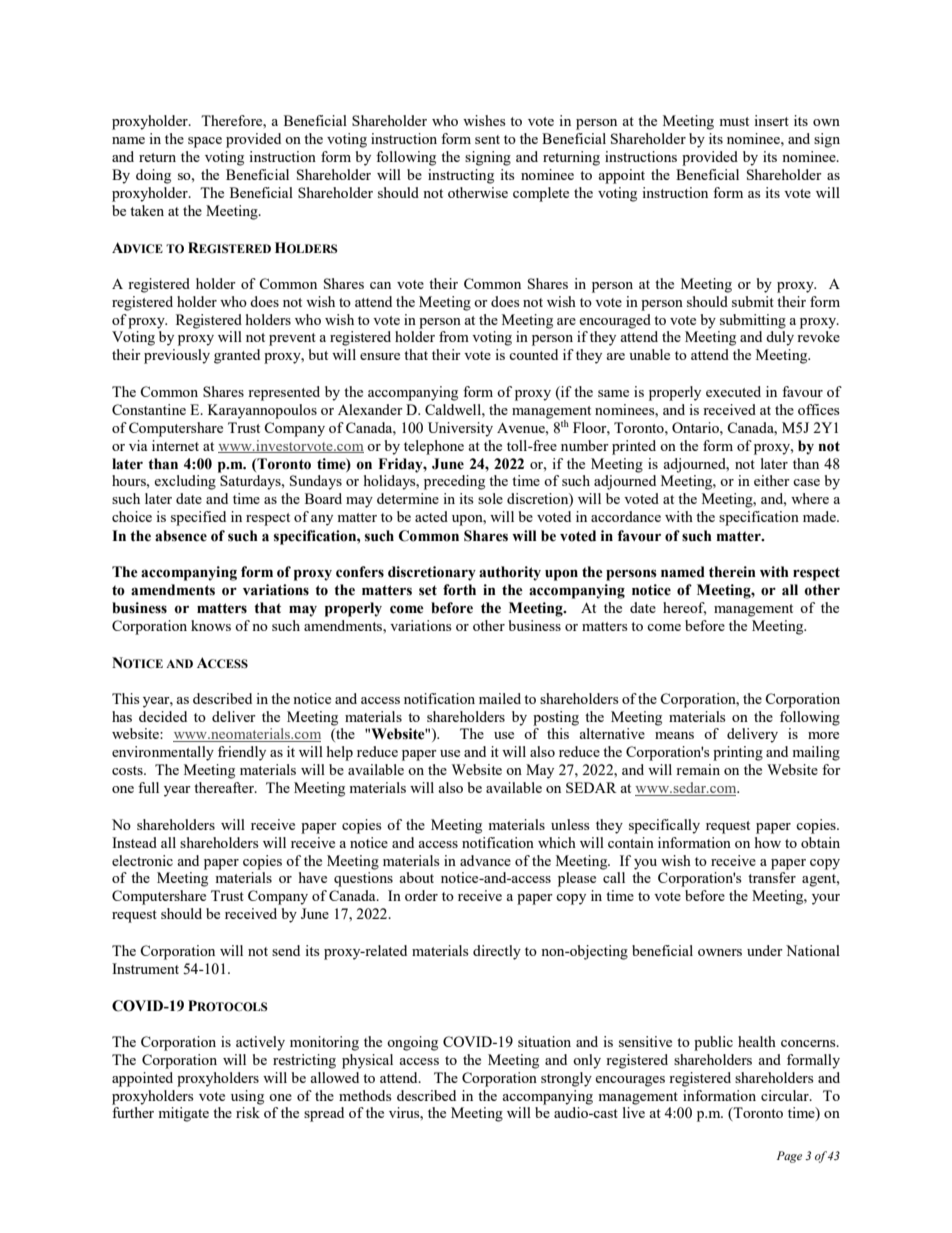  What do you see at coordinates (205, 142) in the image?
I see `space` at bounding box center [205, 142].
